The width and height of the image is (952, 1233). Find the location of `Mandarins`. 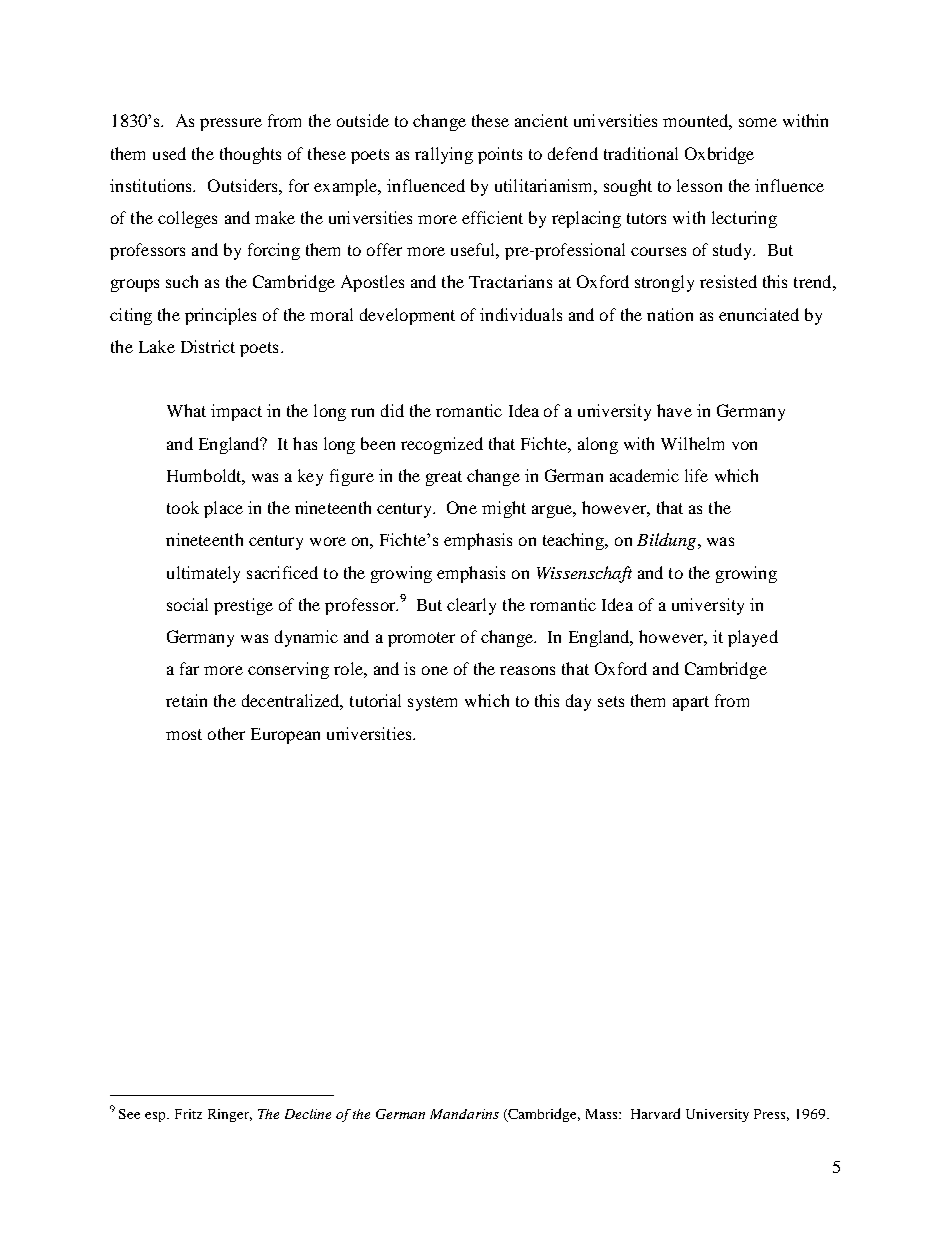

Mandarins is located at coordinates (464, 1114).
